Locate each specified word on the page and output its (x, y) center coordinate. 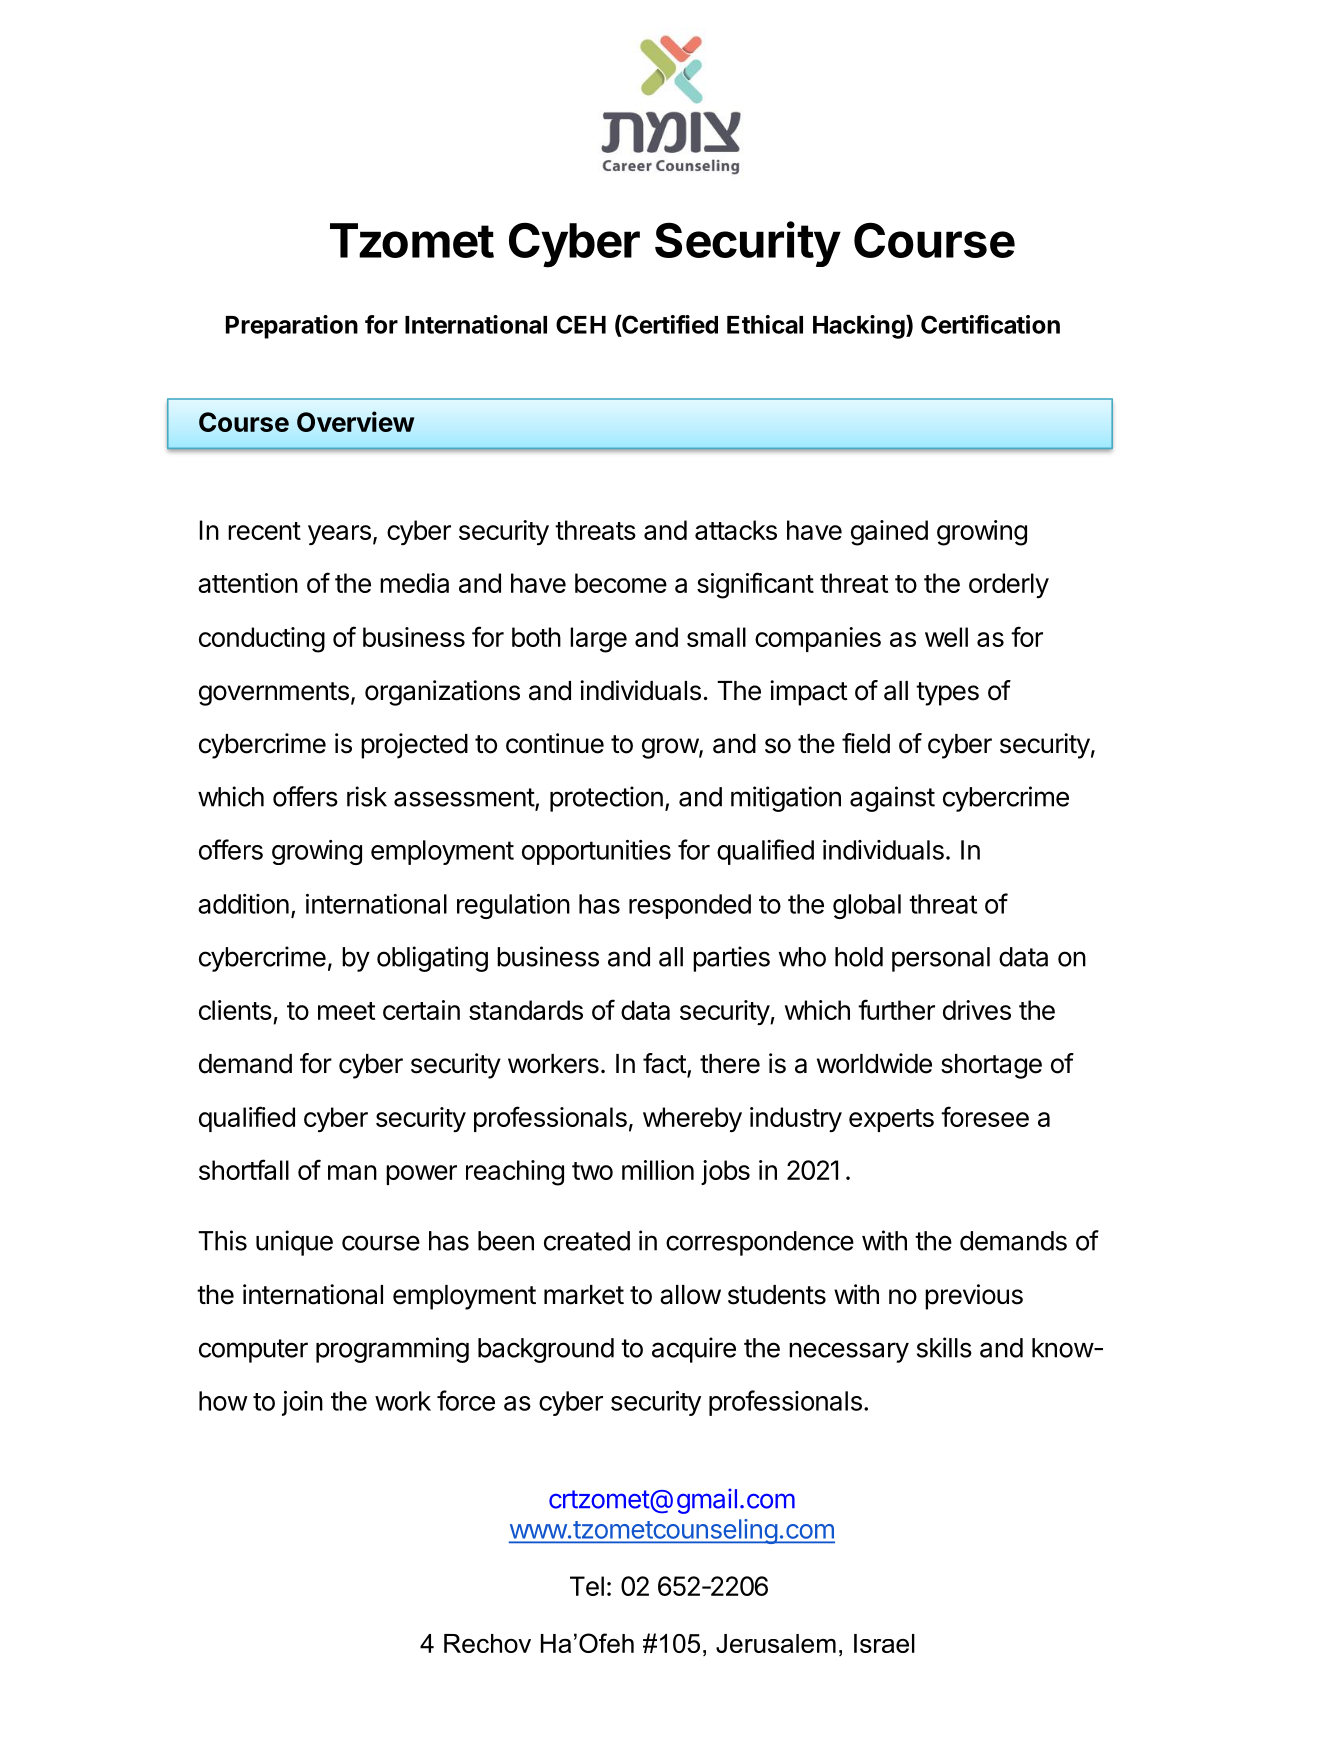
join (302, 1403)
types (947, 694)
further (896, 1009)
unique (294, 1243)
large (598, 640)
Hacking (860, 327)
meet (346, 1011)
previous (974, 1297)
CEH (581, 324)
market (584, 1295)
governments (274, 694)
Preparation (292, 327)
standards (526, 1010)
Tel (587, 1586)
